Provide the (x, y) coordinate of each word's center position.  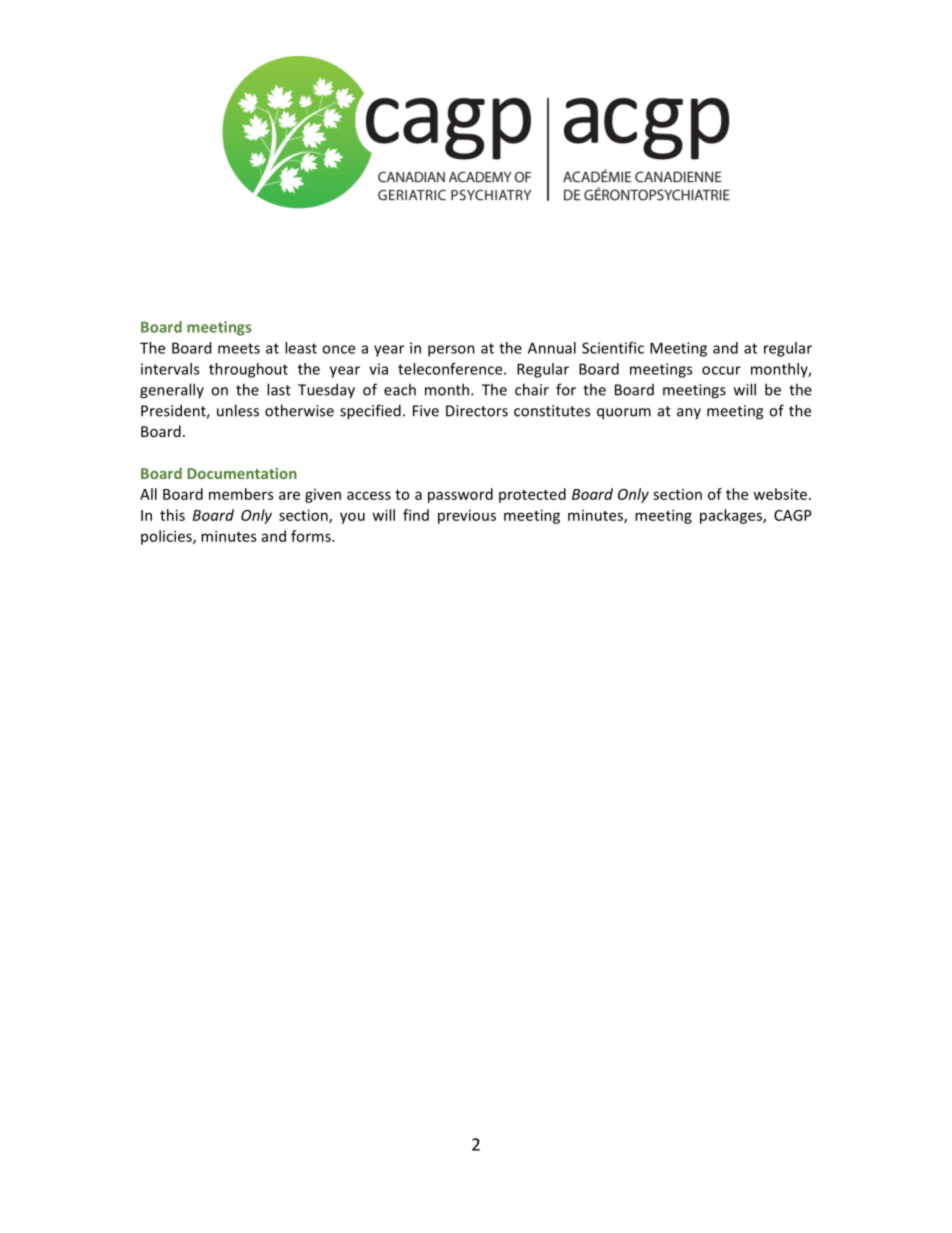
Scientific (613, 348)
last (279, 389)
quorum (624, 414)
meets (239, 348)
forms (312, 536)
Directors (477, 411)
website (781, 494)
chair (532, 389)
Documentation (242, 473)
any (689, 414)
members (241, 494)
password (460, 495)
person (451, 351)
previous (467, 516)
